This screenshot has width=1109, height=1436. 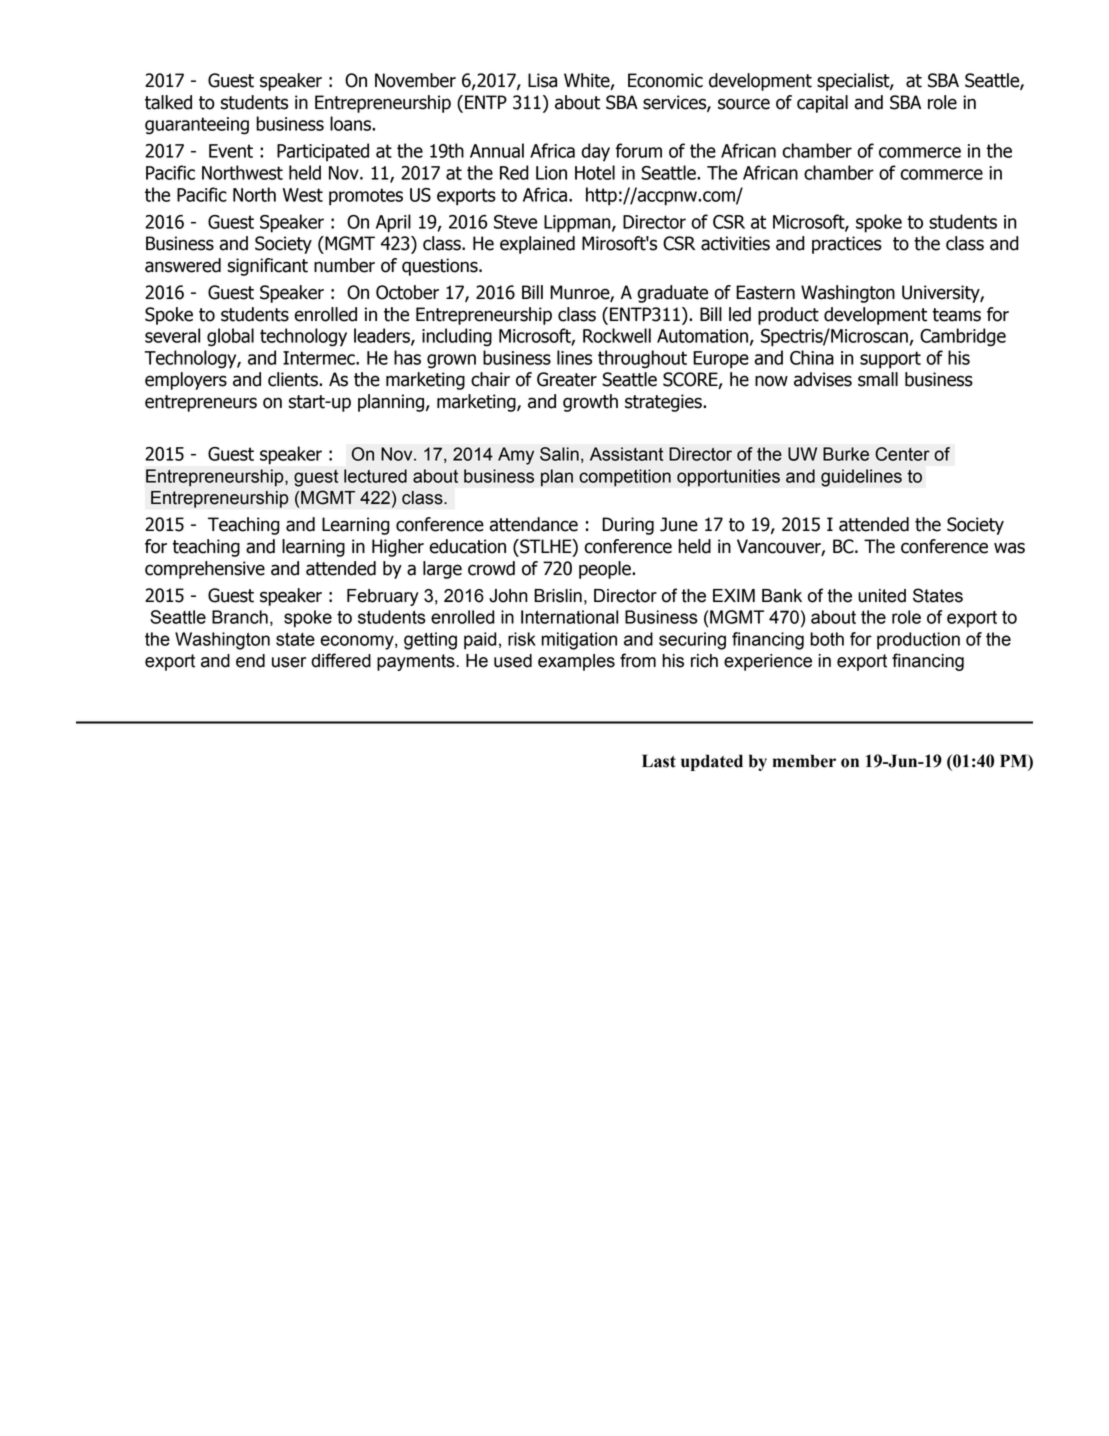 What do you see at coordinates (542, 80) in the screenshot?
I see `Lisa` at bounding box center [542, 80].
